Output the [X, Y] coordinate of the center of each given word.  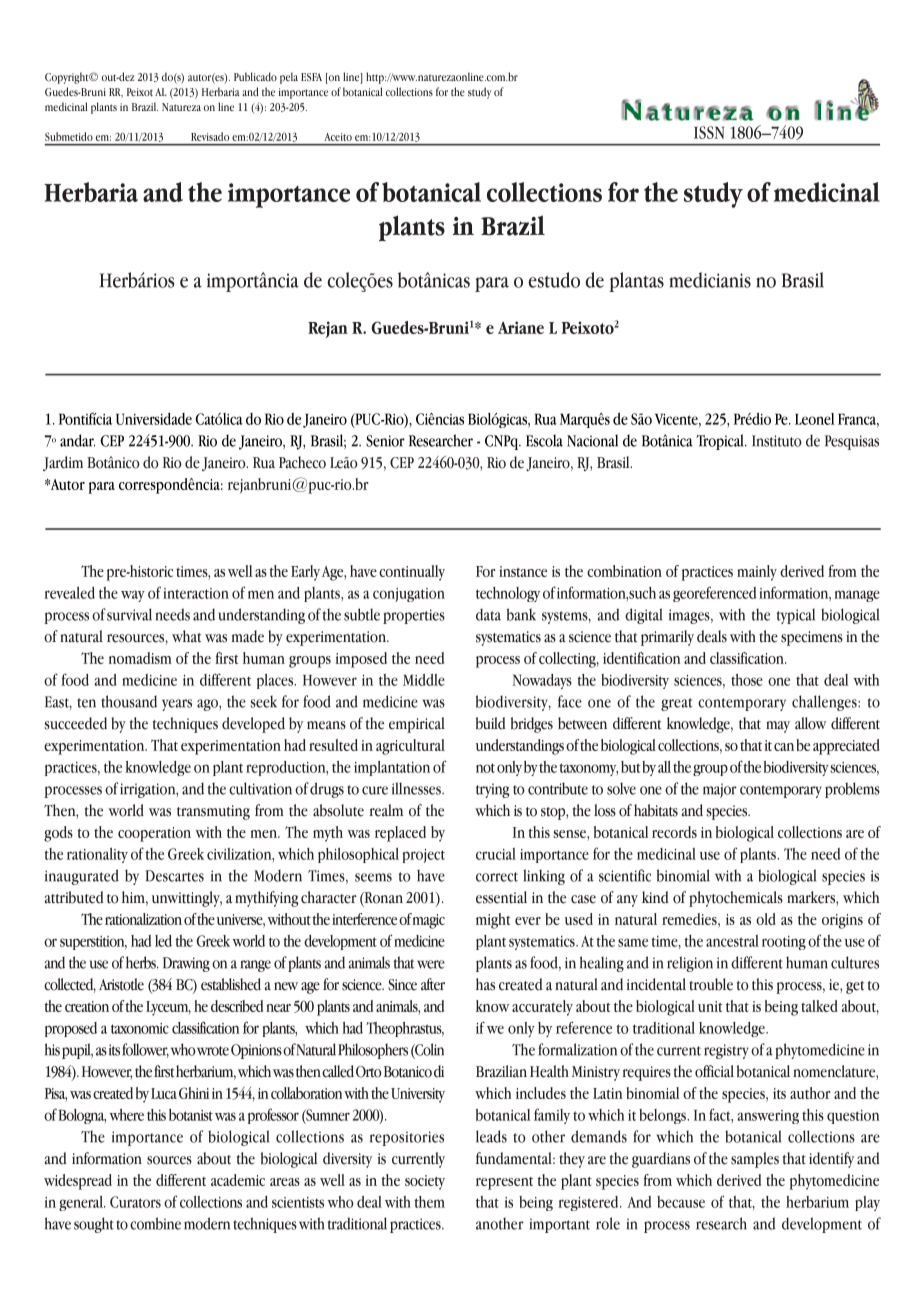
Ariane [521, 327]
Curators [135, 1202]
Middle [424, 680]
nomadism [140, 658]
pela [289, 78]
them [429, 1202]
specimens [812, 638]
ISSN [709, 132]
